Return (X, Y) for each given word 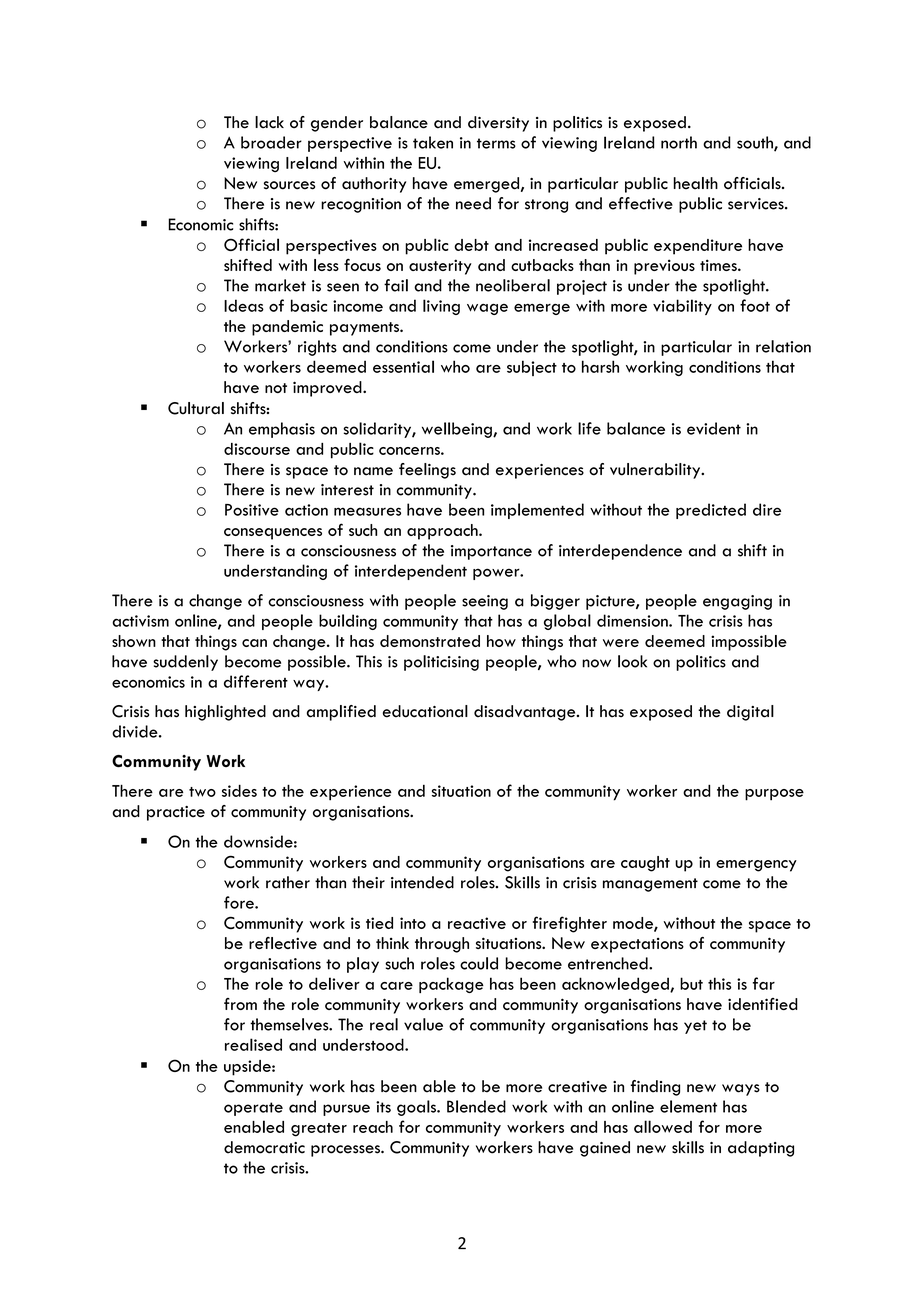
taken (433, 142)
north (679, 142)
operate (253, 1109)
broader (271, 142)
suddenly (185, 663)
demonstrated (430, 641)
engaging (737, 602)
